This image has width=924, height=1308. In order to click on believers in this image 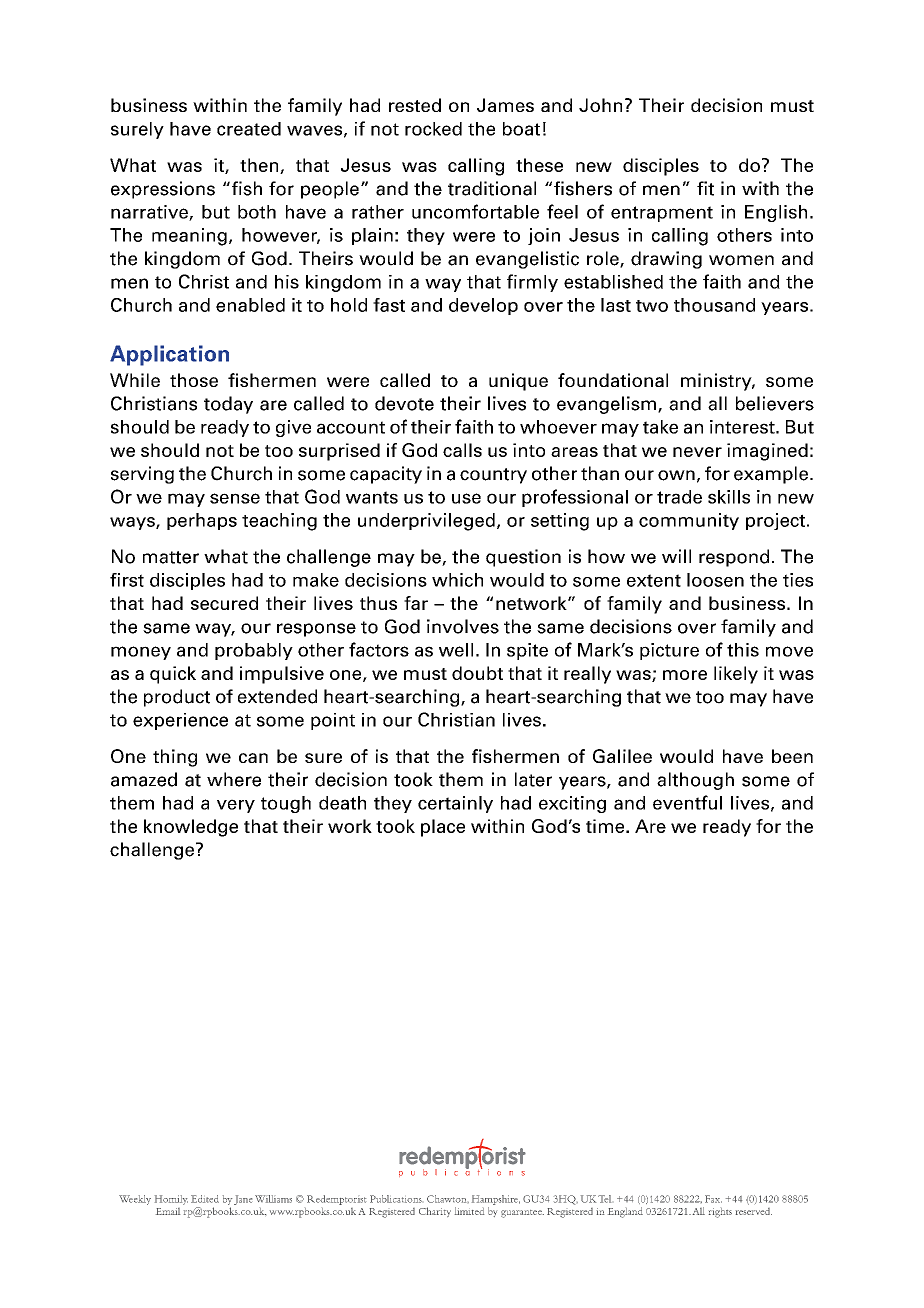, I will do `click(775, 403)`.
